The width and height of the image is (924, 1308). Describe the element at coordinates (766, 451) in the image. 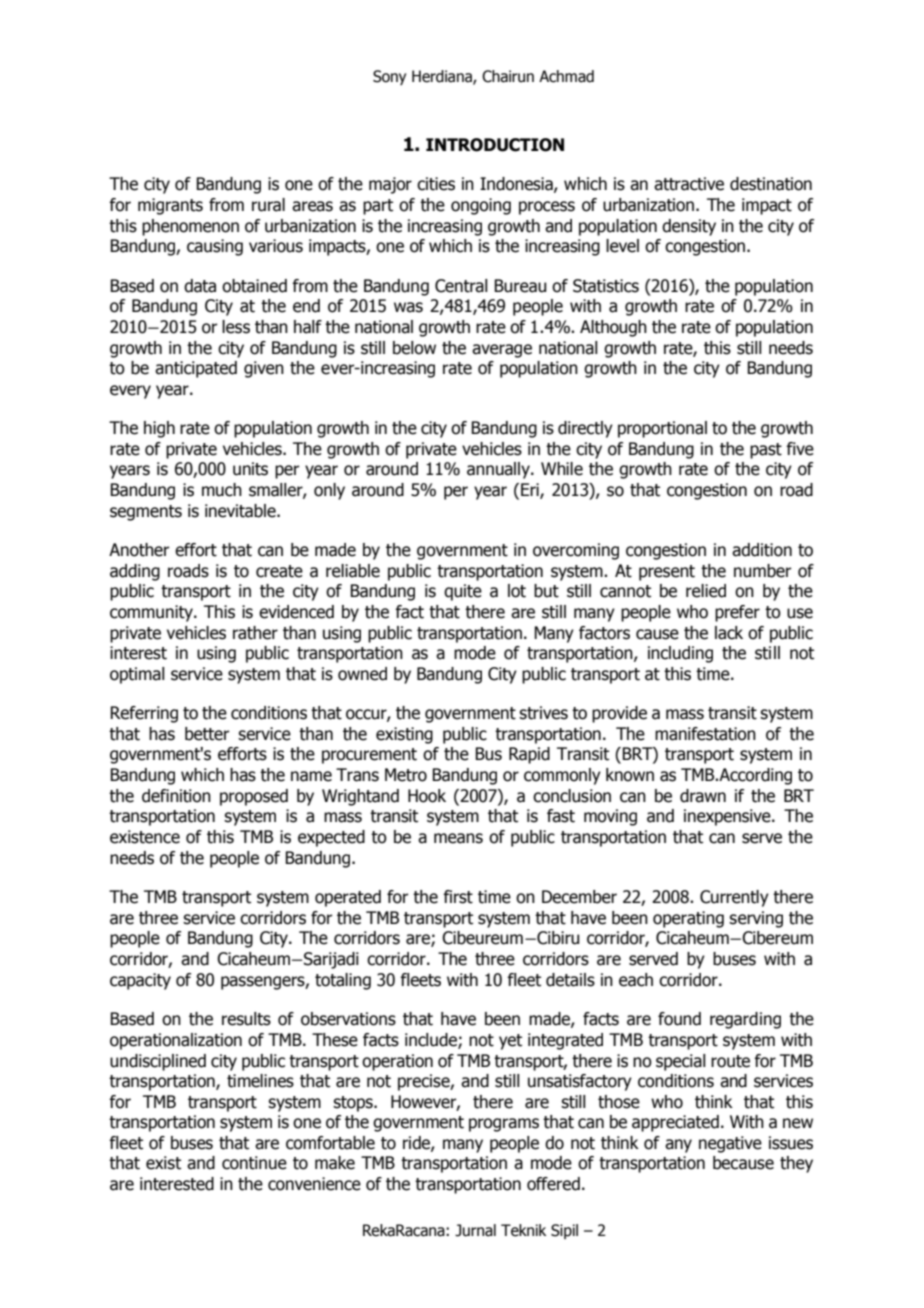

I see `past` at that location.
